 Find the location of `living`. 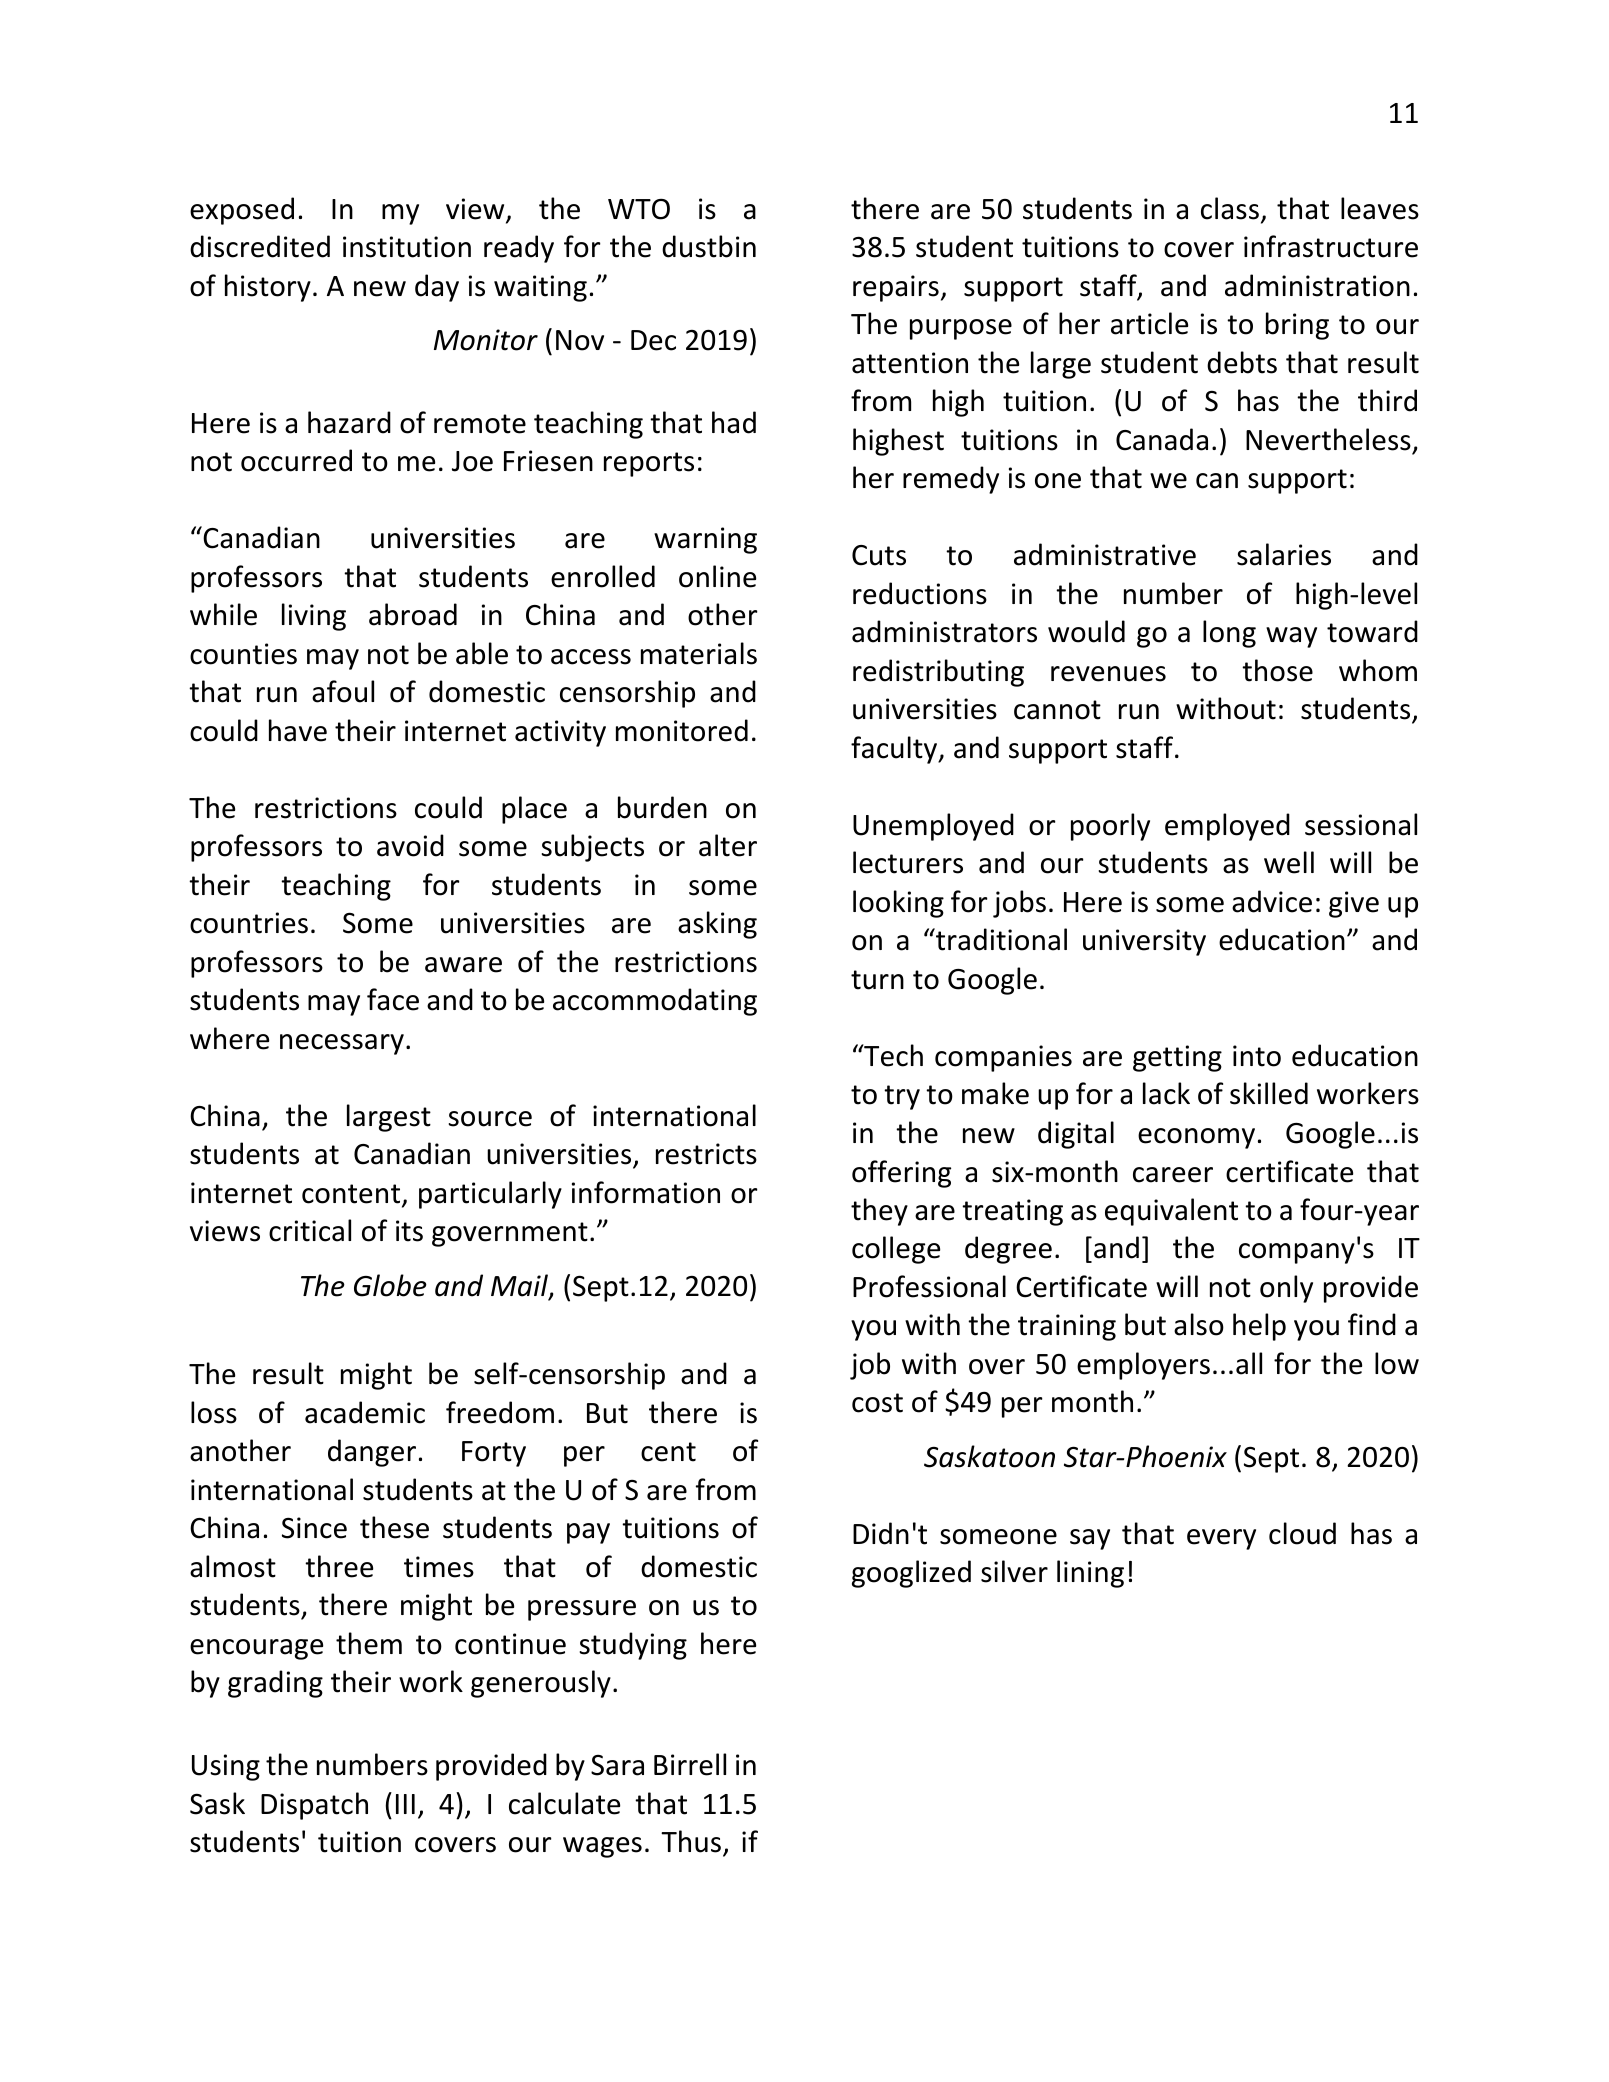

living is located at coordinates (314, 617).
